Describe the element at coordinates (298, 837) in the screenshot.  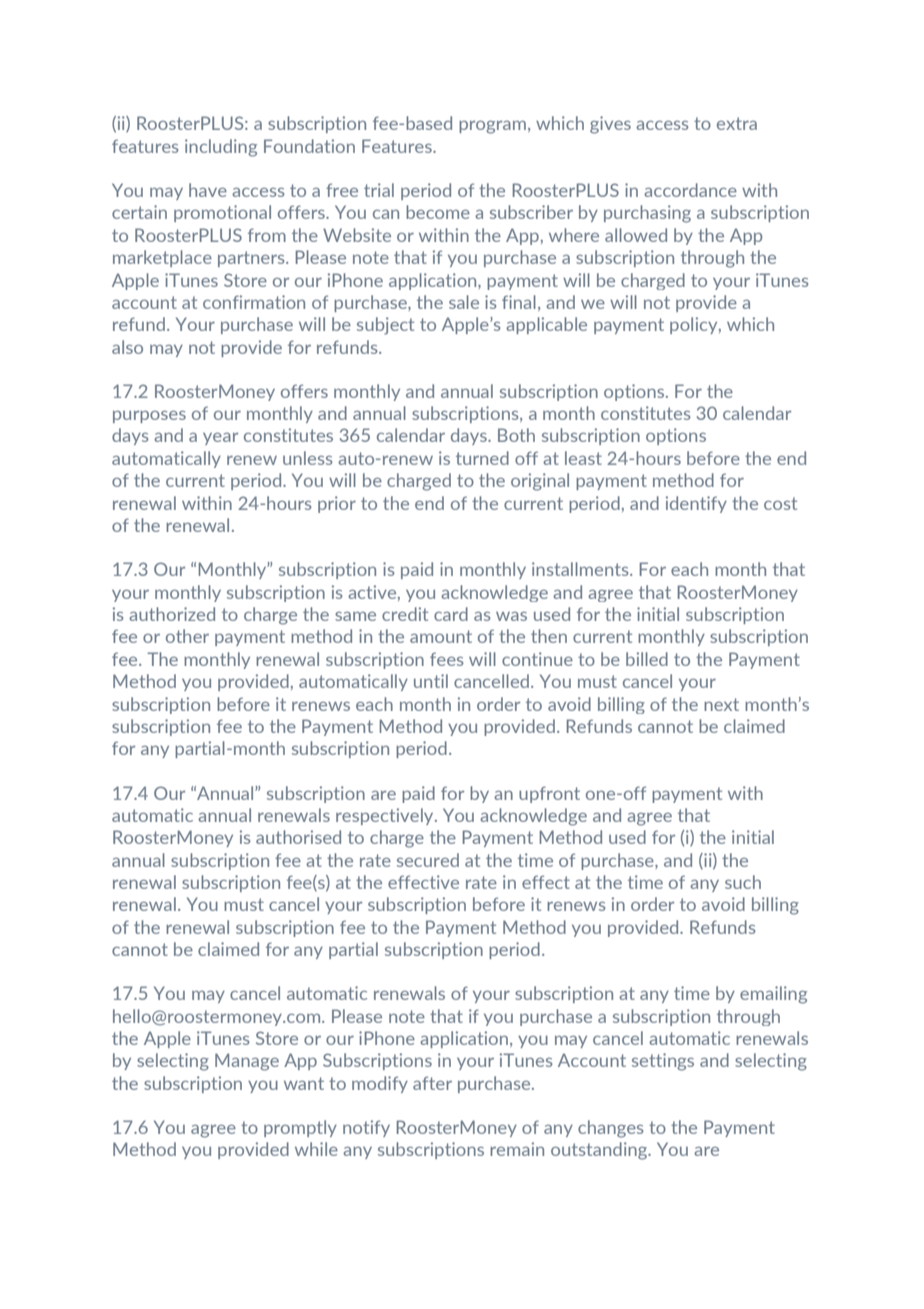
I see `authorised` at that location.
